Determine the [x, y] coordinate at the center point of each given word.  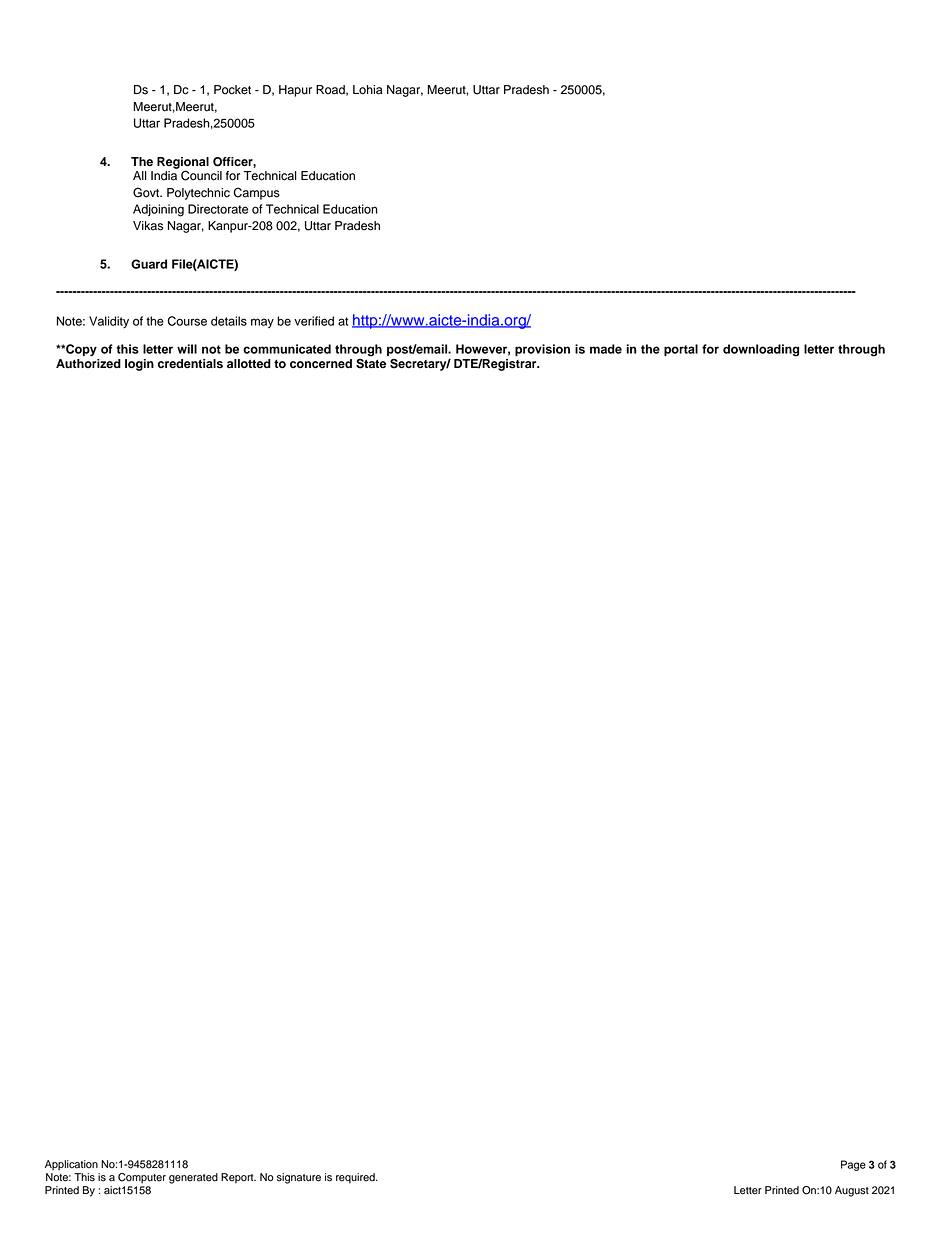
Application [71, 1165]
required [356, 1178]
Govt [147, 192]
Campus [256, 193]
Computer [142, 1178]
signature [299, 1178]
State [371, 364]
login [139, 365]
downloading [761, 350]
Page [853, 1165]
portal [681, 350]
